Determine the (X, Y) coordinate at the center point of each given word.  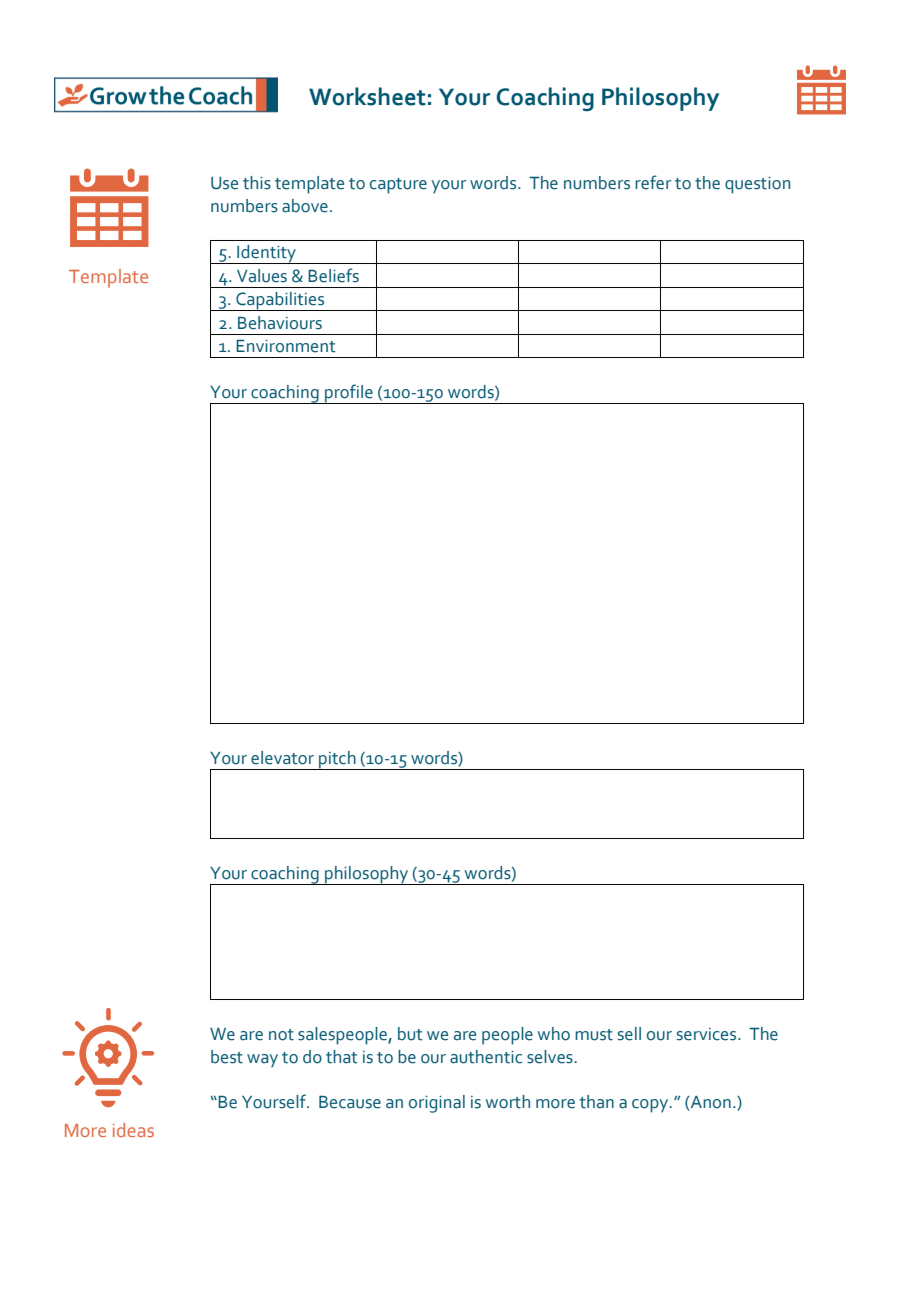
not (281, 1035)
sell (629, 1034)
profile (349, 394)
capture (398, 186)
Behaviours (280, 323)
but (410, 1034)
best (227, 1057)
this (257, 183)
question (757, 185)
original (437, 1104)
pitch (337, 760)
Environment (286, 346)
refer (653, 182)
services (708, 1034)
